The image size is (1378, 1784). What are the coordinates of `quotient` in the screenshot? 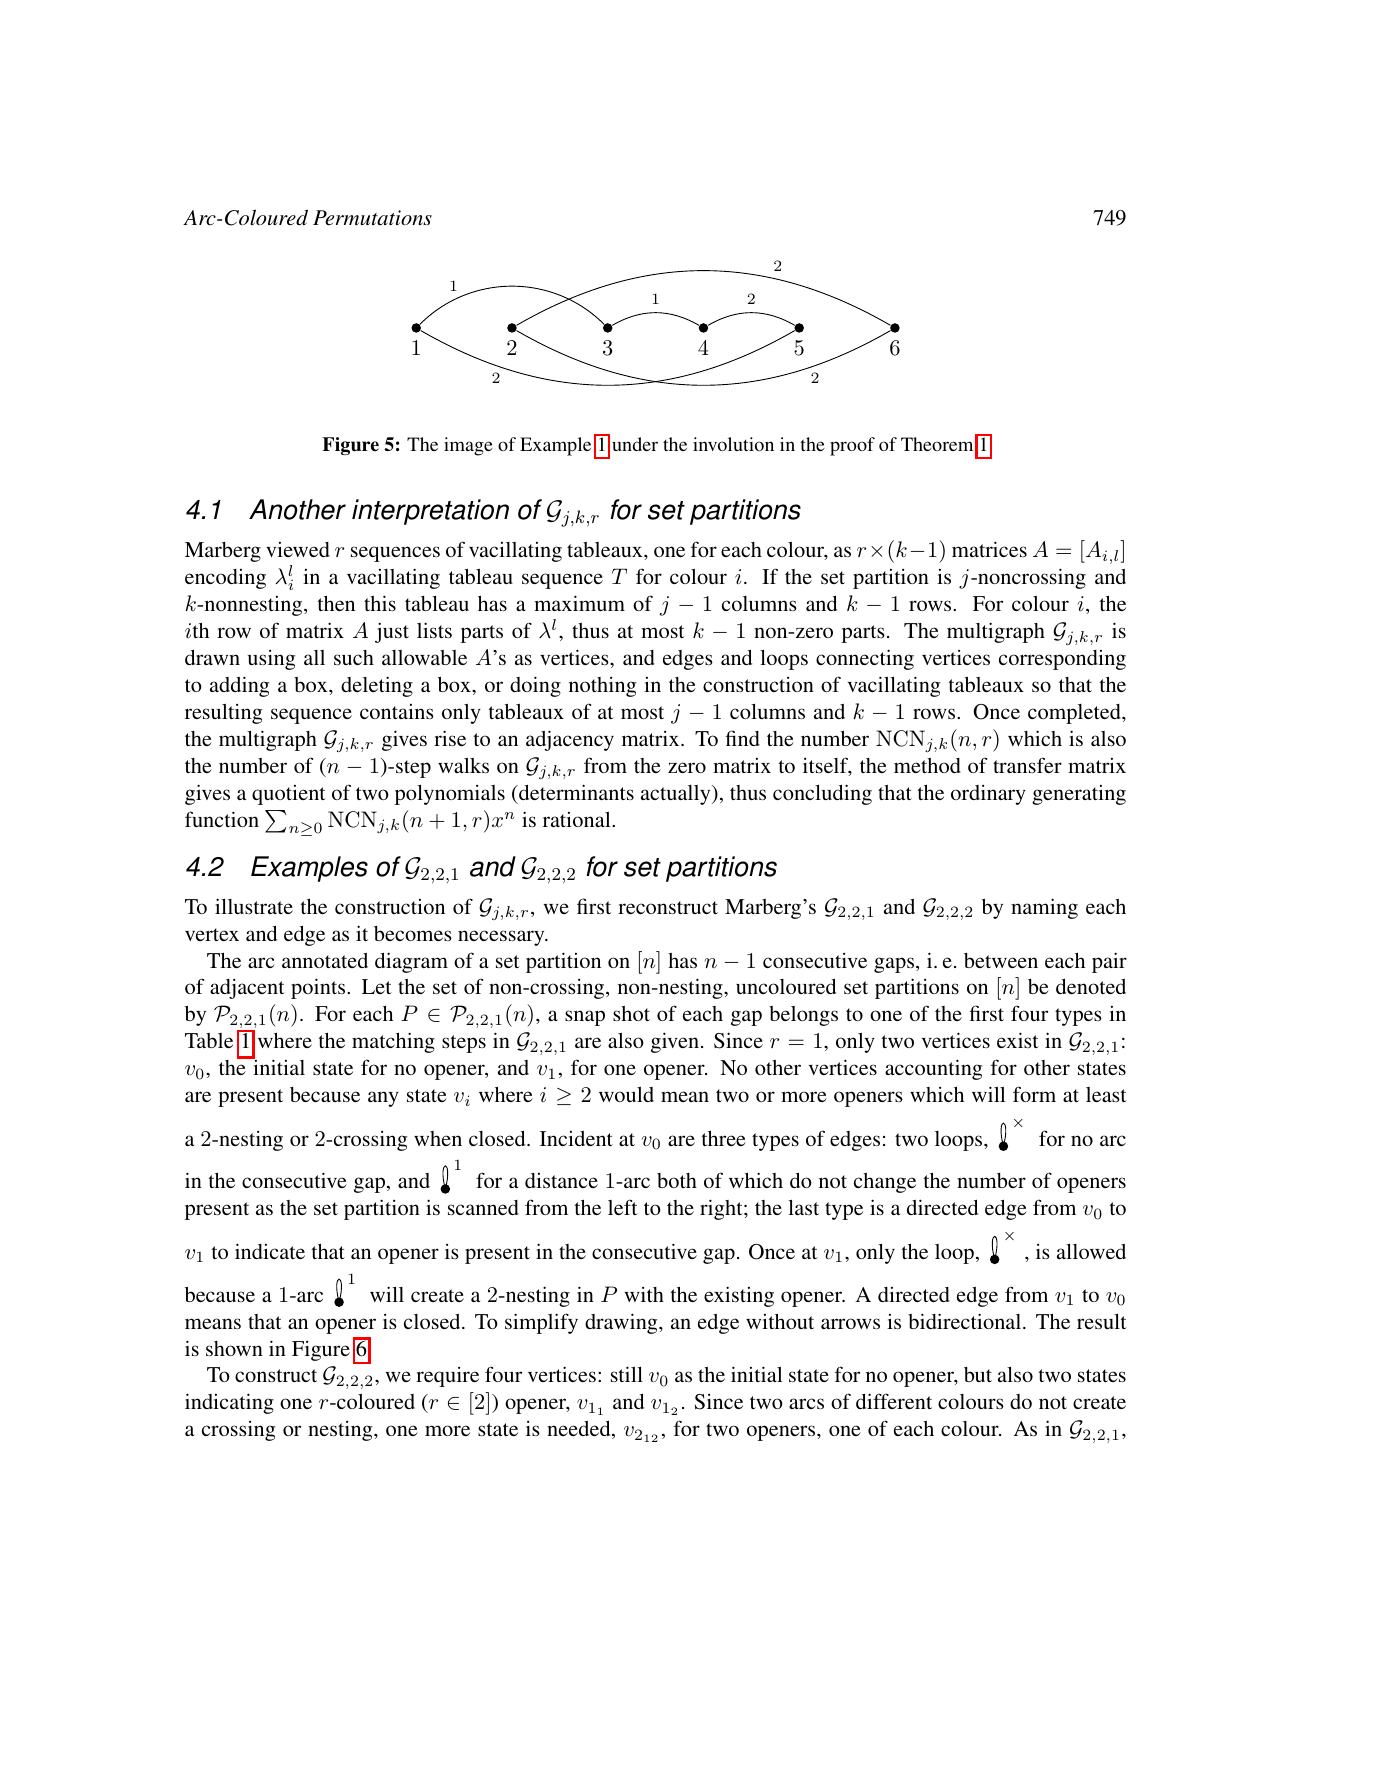 It's located at (289, 795).
